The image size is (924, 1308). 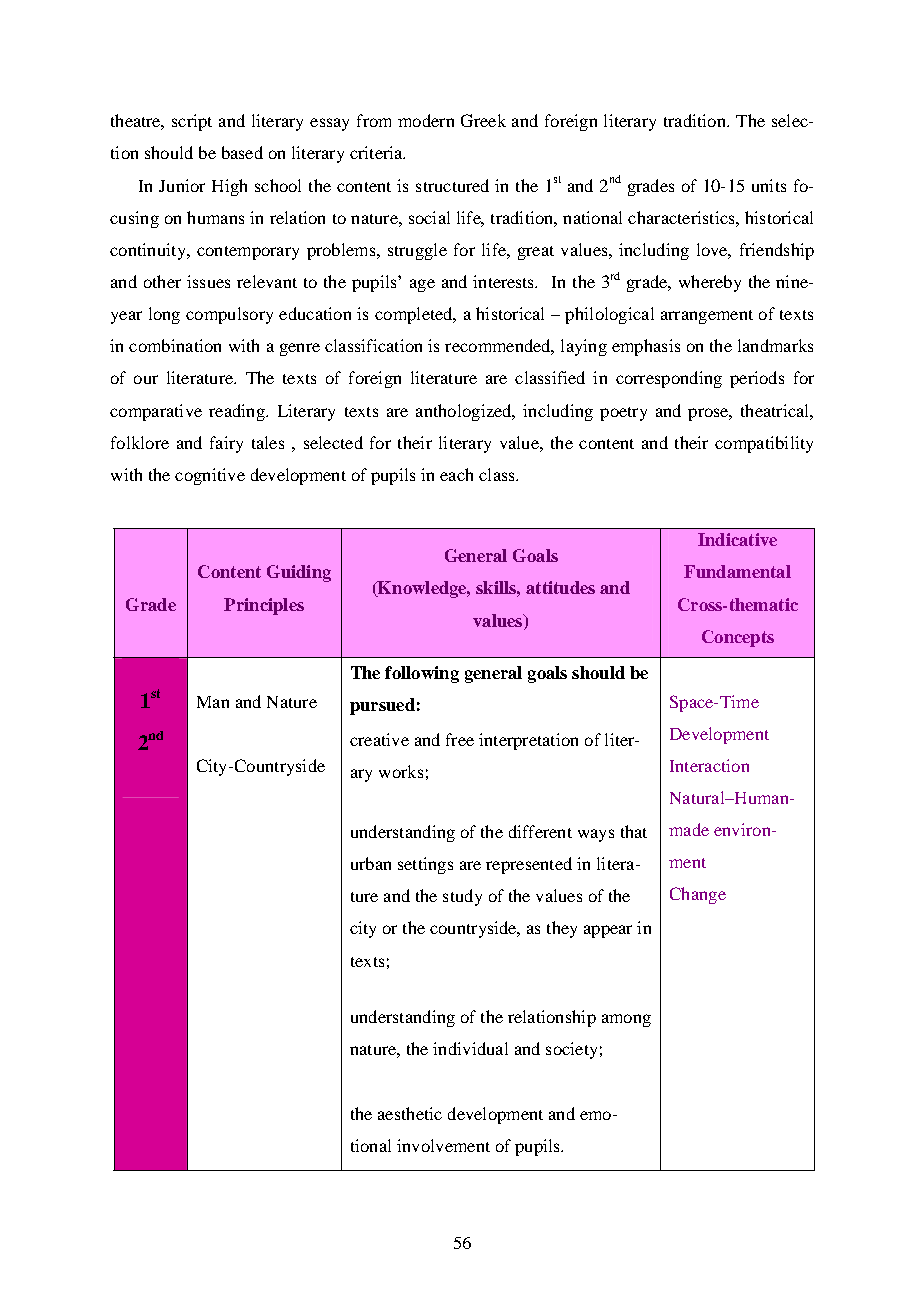 I want to click on that, so click(x=634, y=831).
